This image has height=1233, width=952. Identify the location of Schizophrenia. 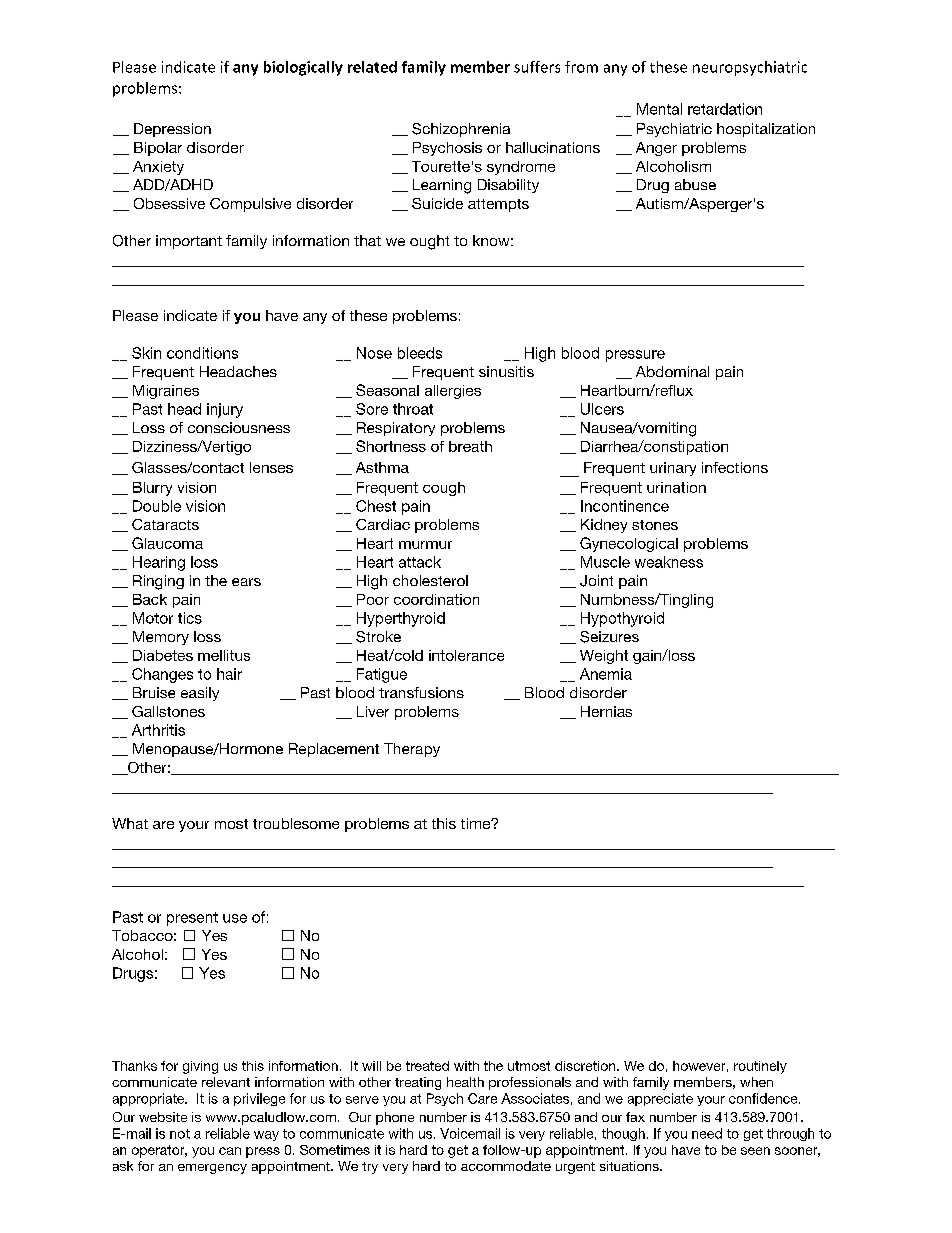
(461, 130).
